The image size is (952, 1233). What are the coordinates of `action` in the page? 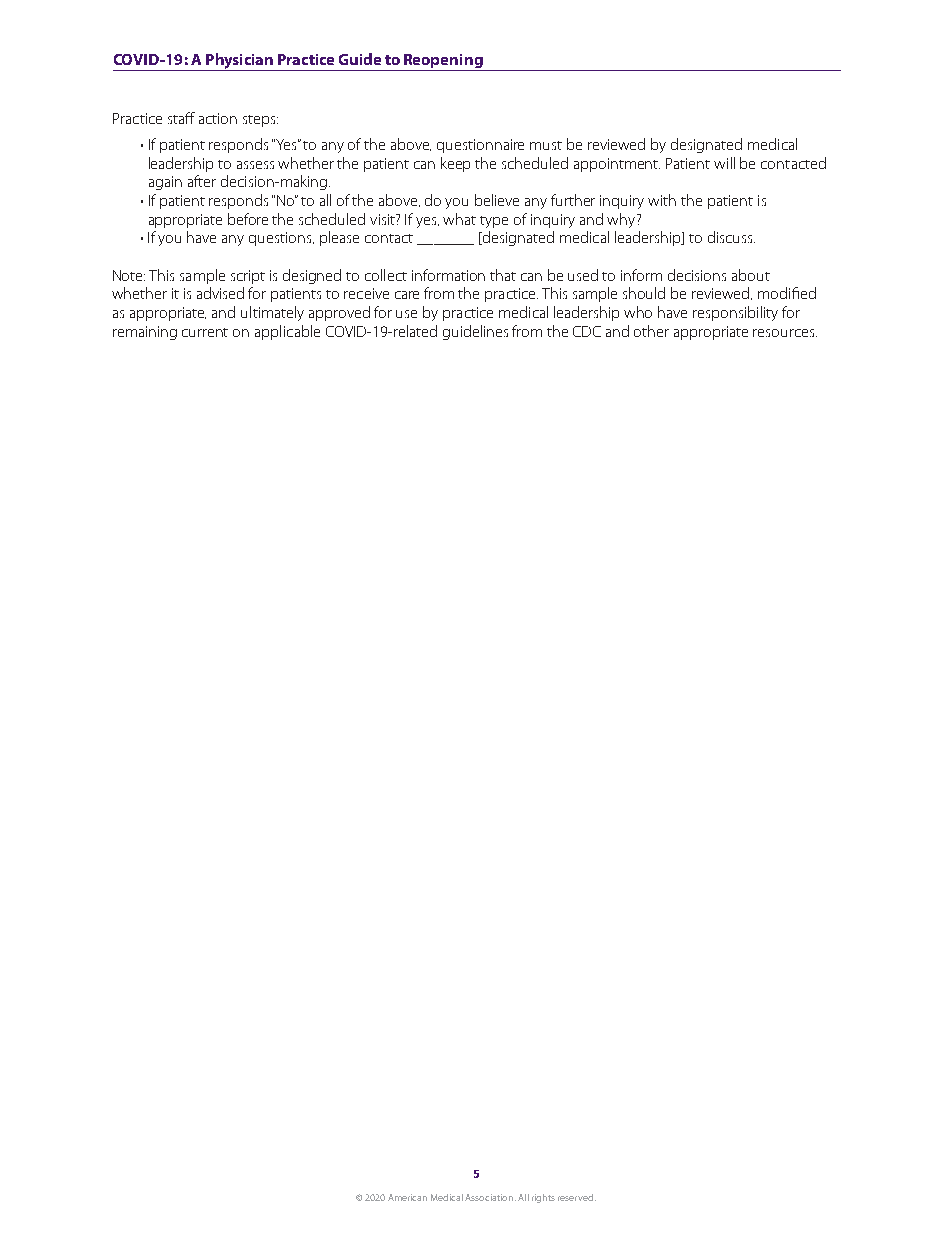 It's located at (218, 118).
